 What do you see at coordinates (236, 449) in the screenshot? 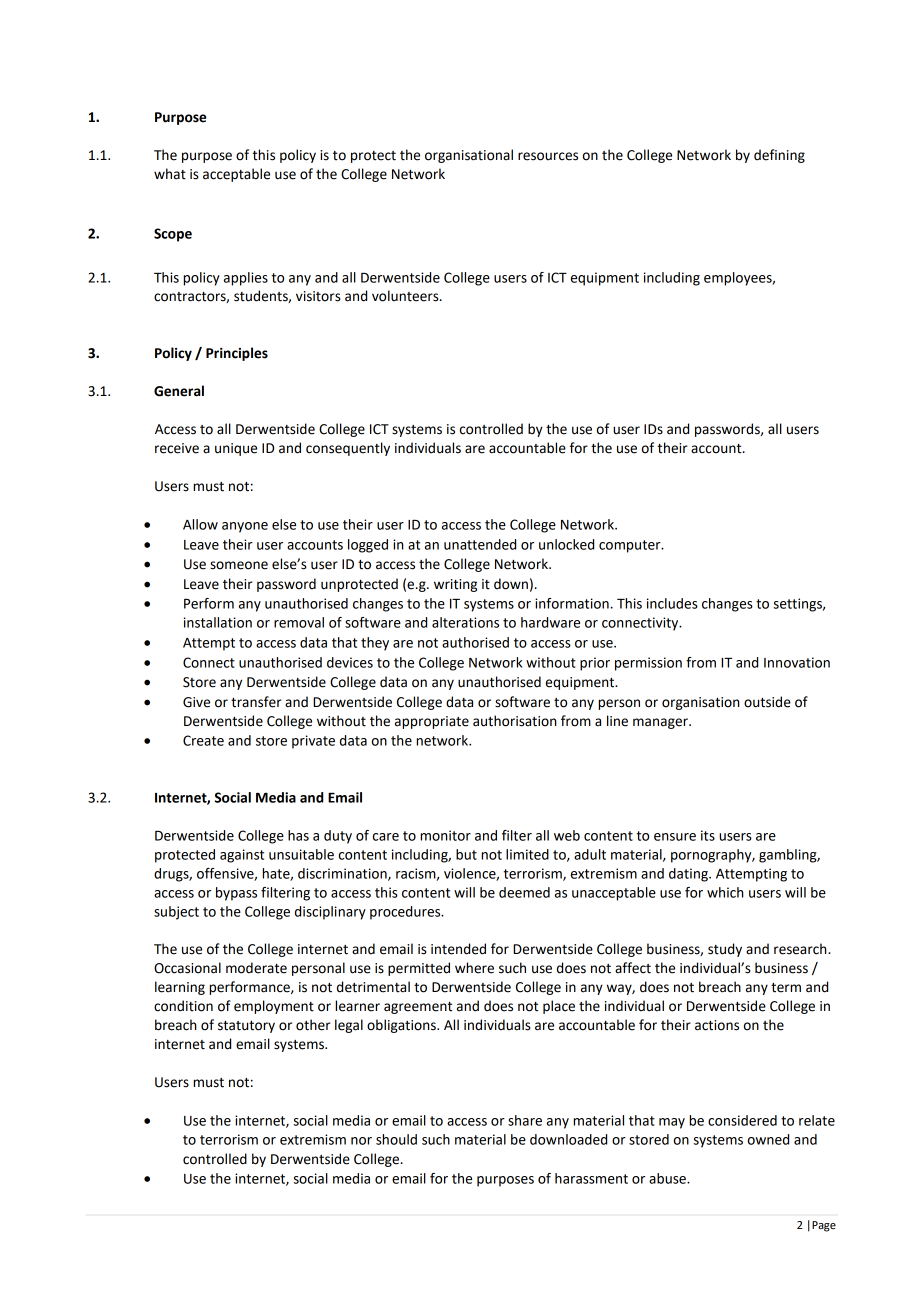
I see `unique` at bounding box center [236, 449].
